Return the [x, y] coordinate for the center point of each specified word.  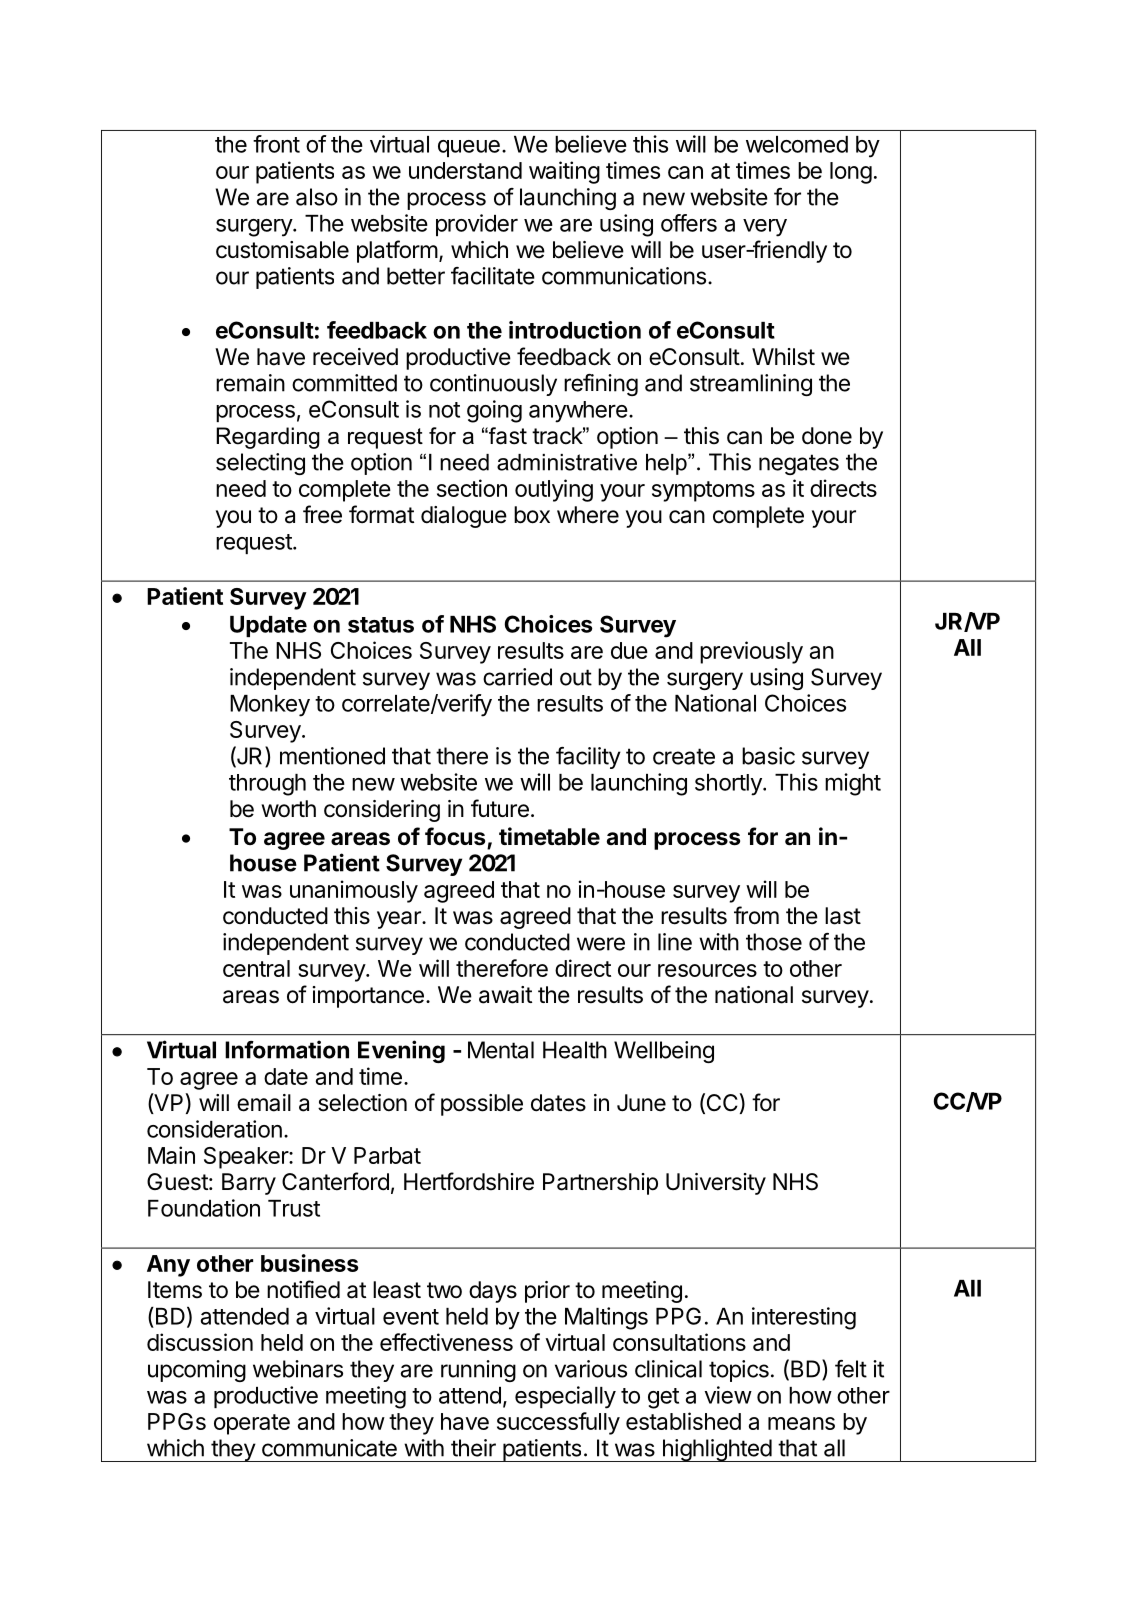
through [267, 785]
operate [252, 1424]
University [716, 1184]
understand [465, 170]
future [500, 808]
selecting [260, 464]
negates [799, 464]
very [765, 228]
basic [768, 756]
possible [482, 1105]
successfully [558, 1423]
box [532, 515]
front [276, 144]
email [264, 1103]
